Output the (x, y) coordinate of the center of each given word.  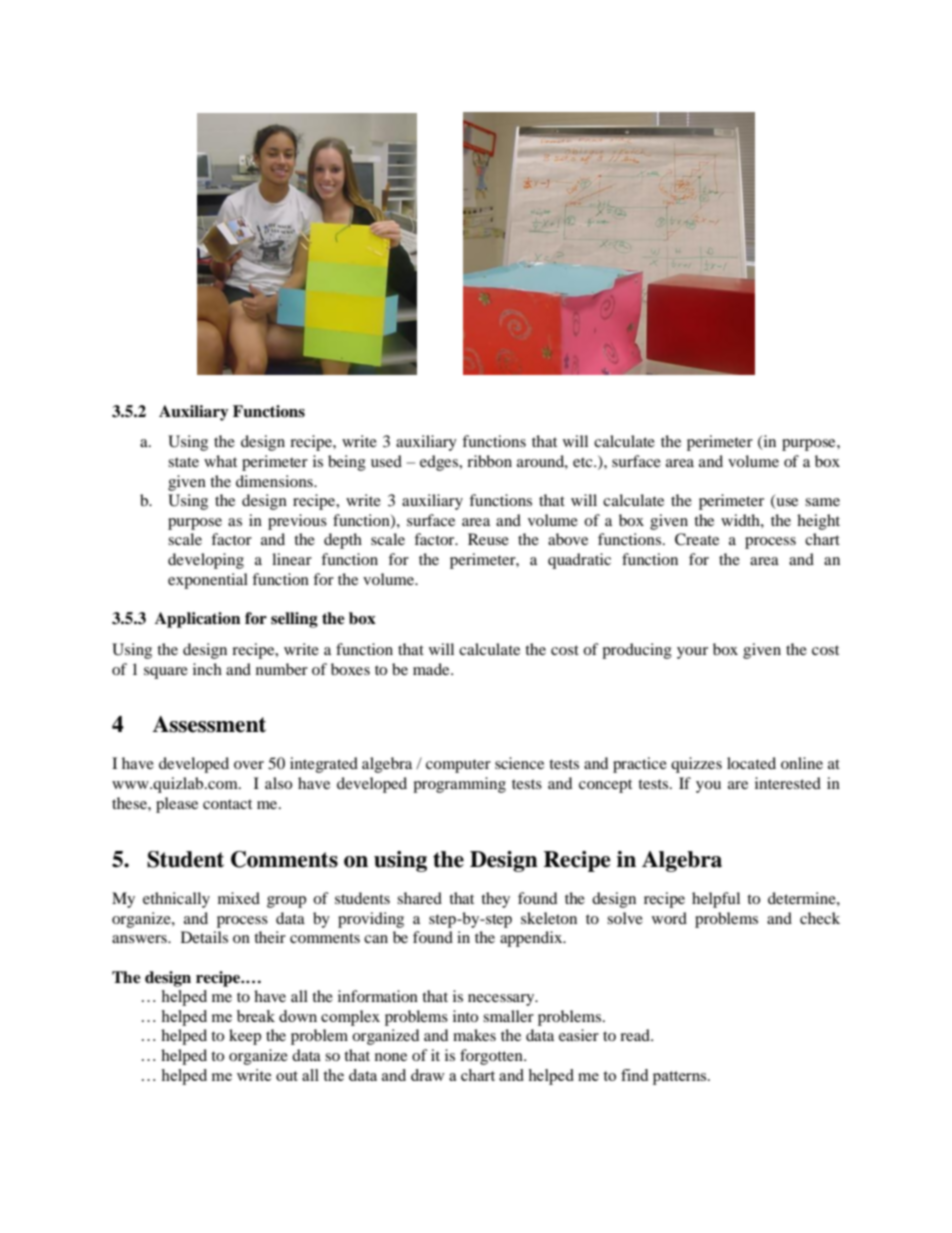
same (822, 502)
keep (245, 1037)
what (220, 461)
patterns (681, 1078)
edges (440, 463)
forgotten (492, 1057)
